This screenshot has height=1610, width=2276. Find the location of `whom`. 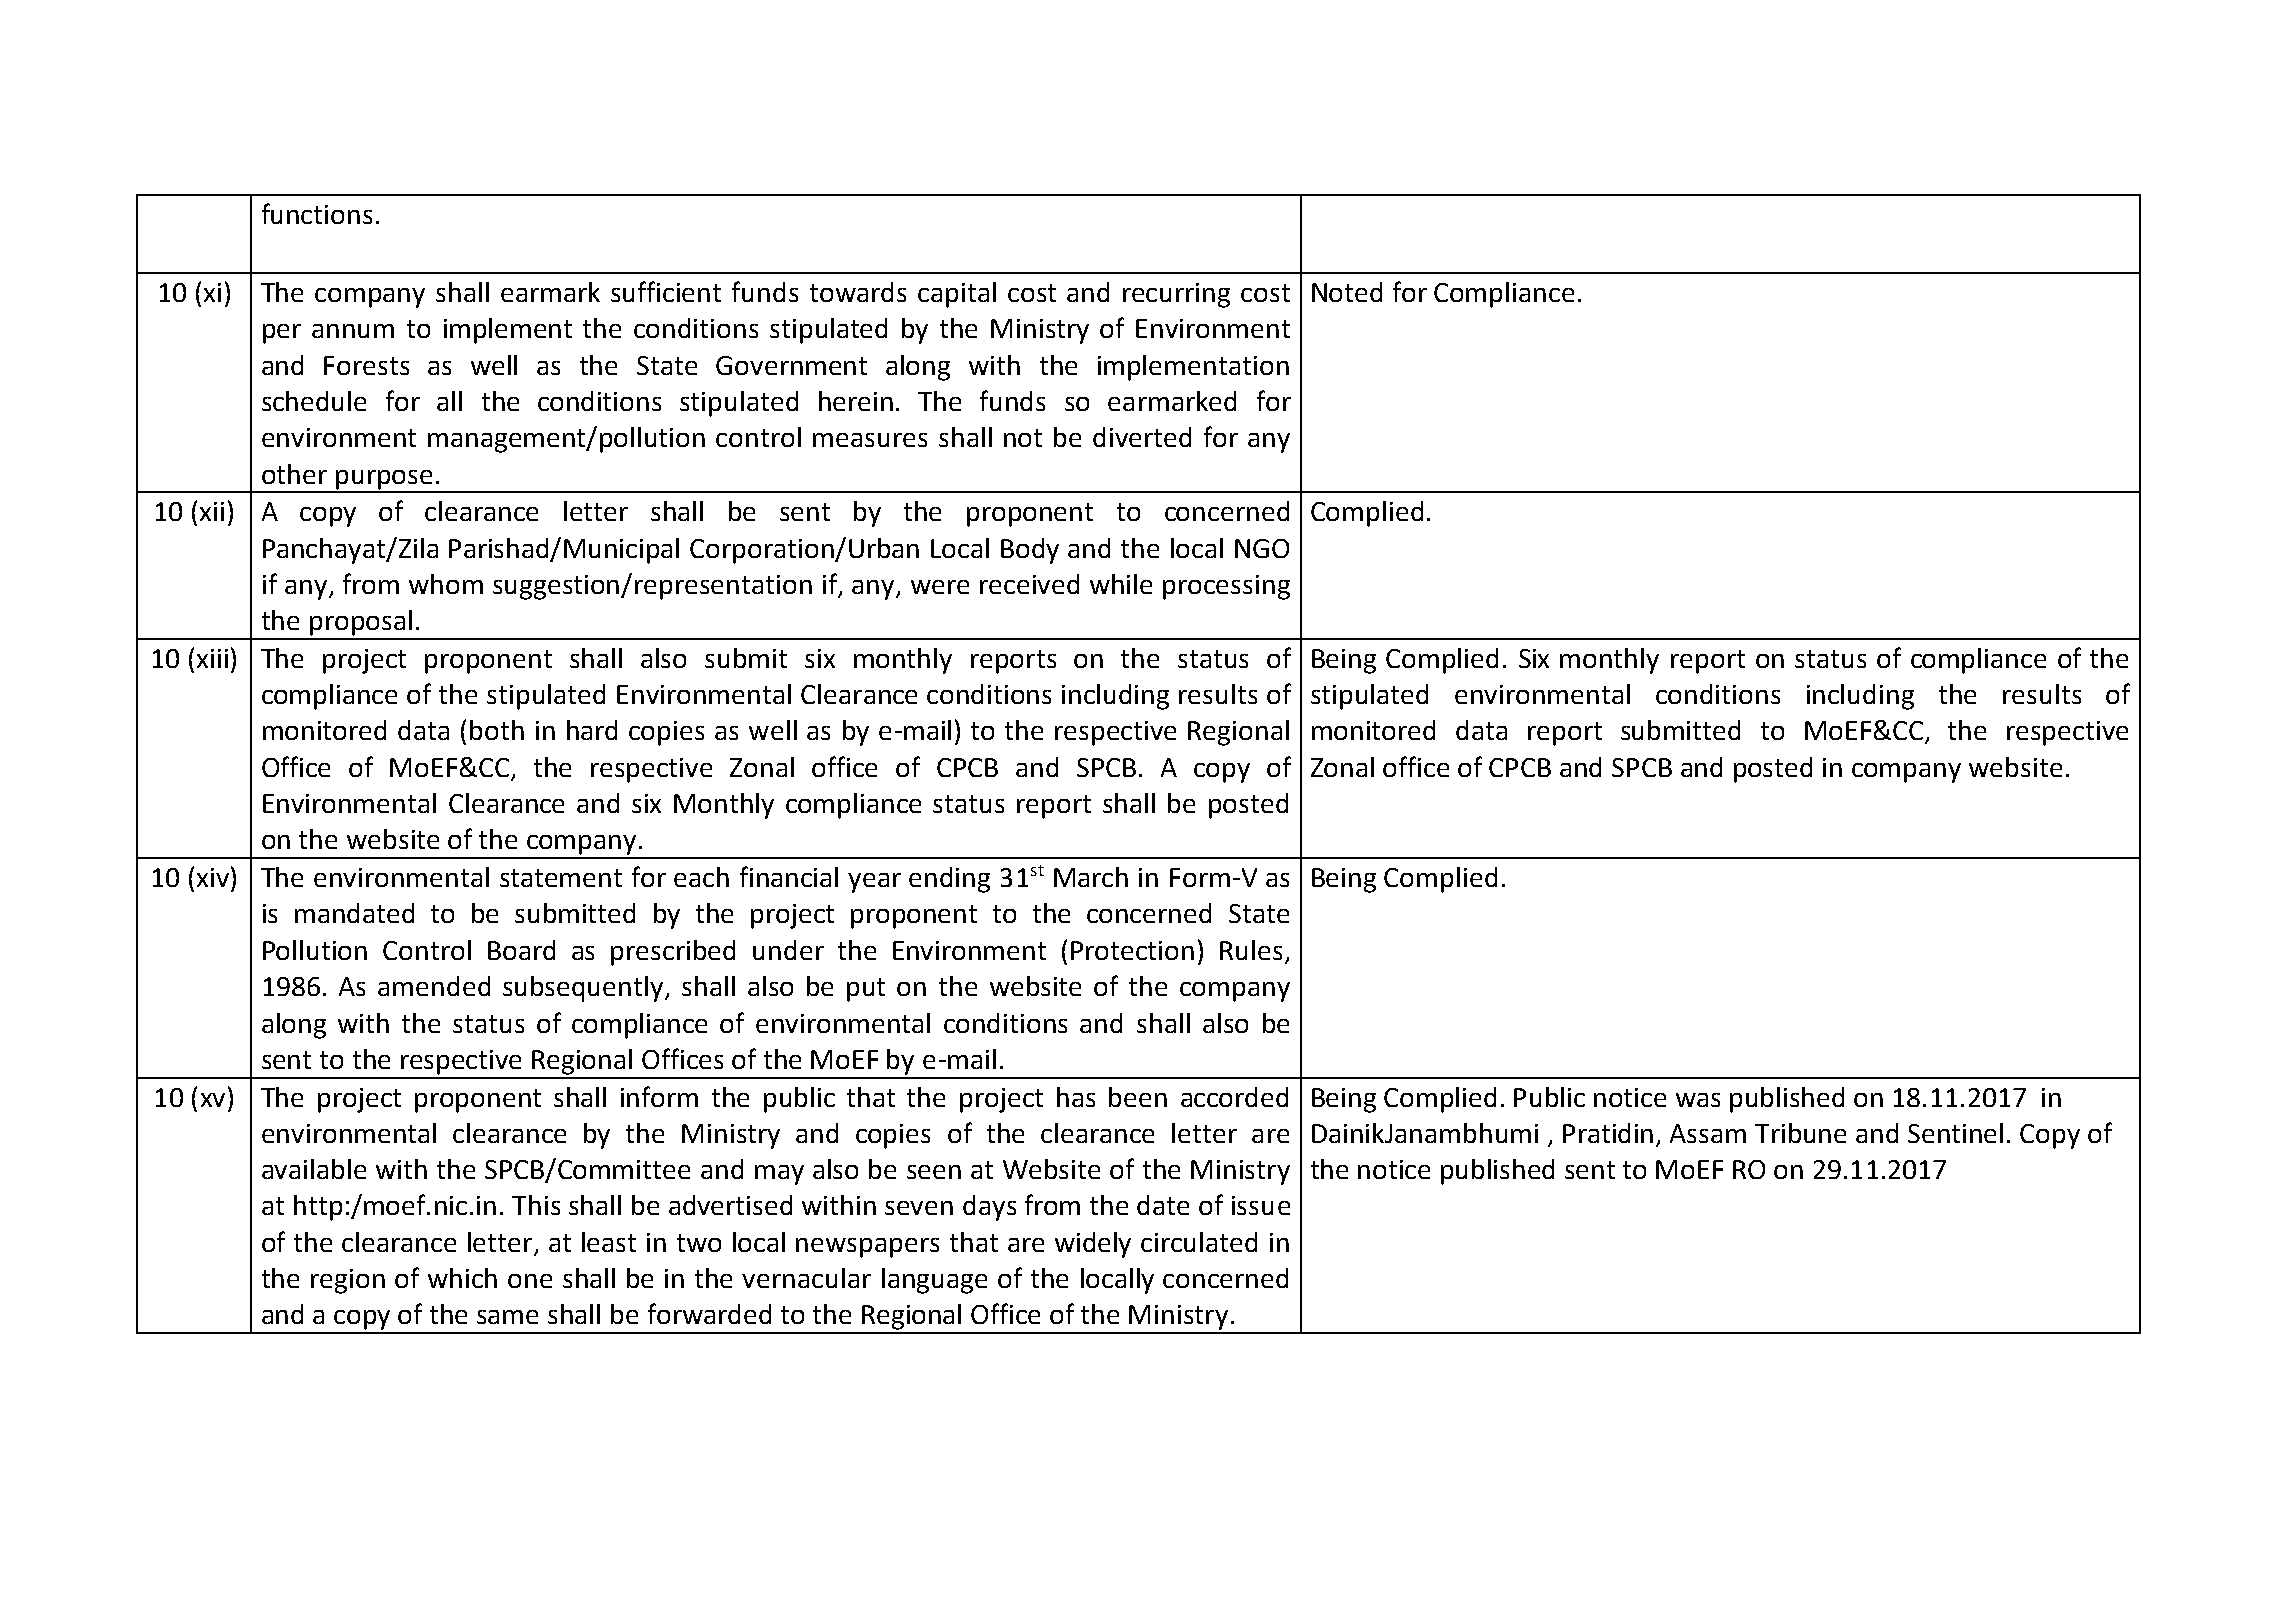

whom is located at coordinates (446, 584).
